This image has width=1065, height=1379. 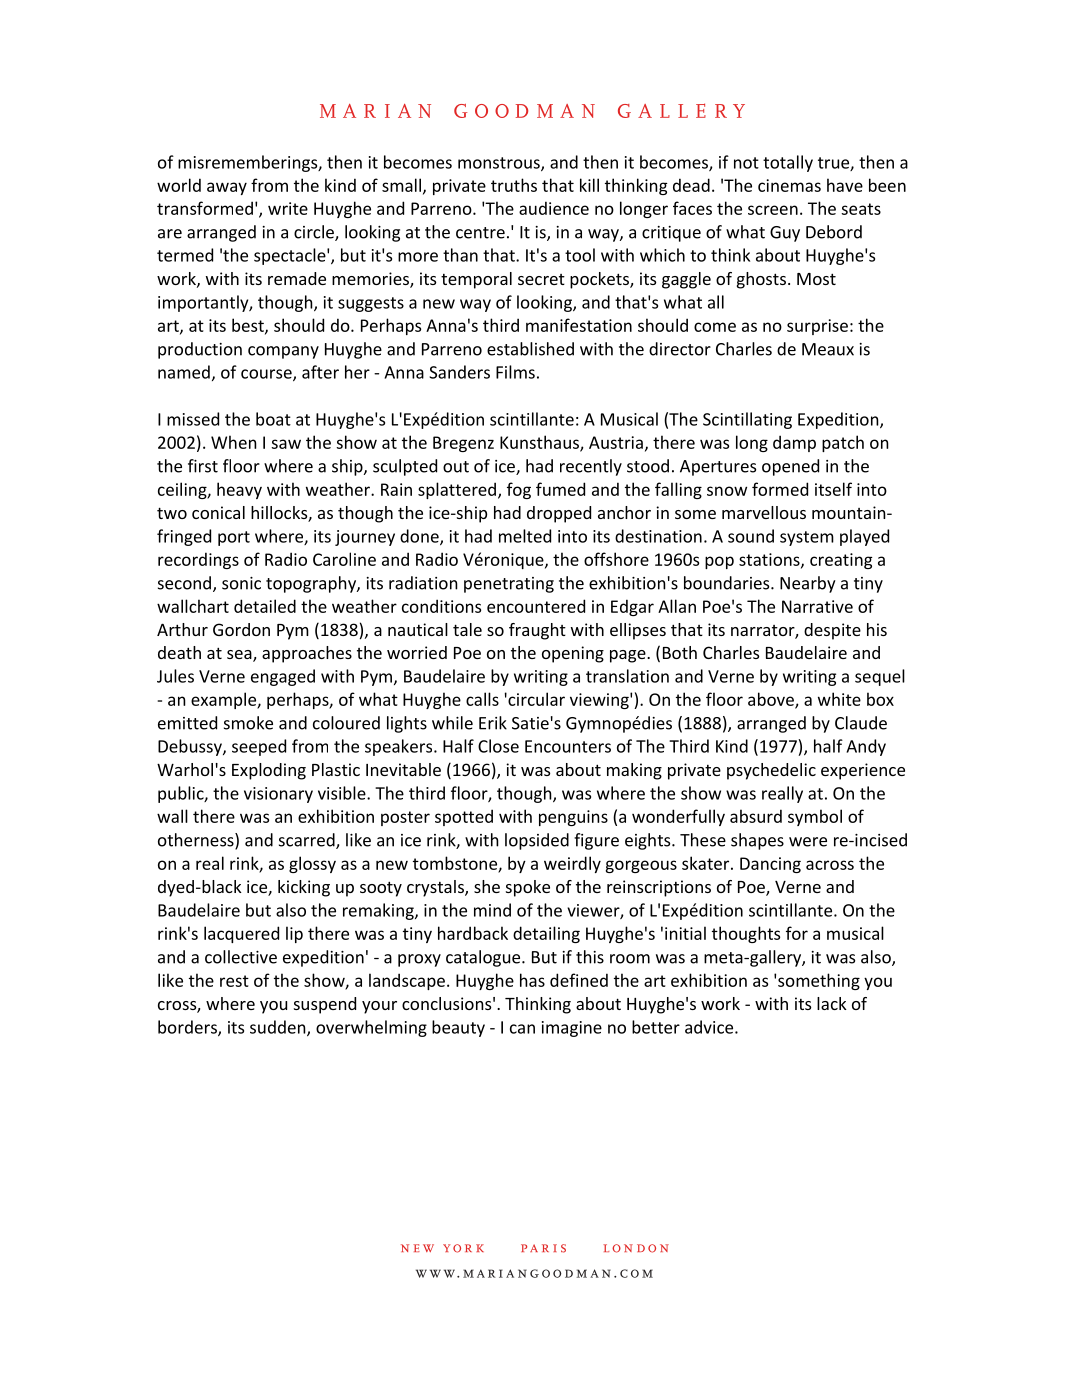 What do you see at coordinates (528, 888) in the image?
I see `spoke` at bounding box center [528, 888].
